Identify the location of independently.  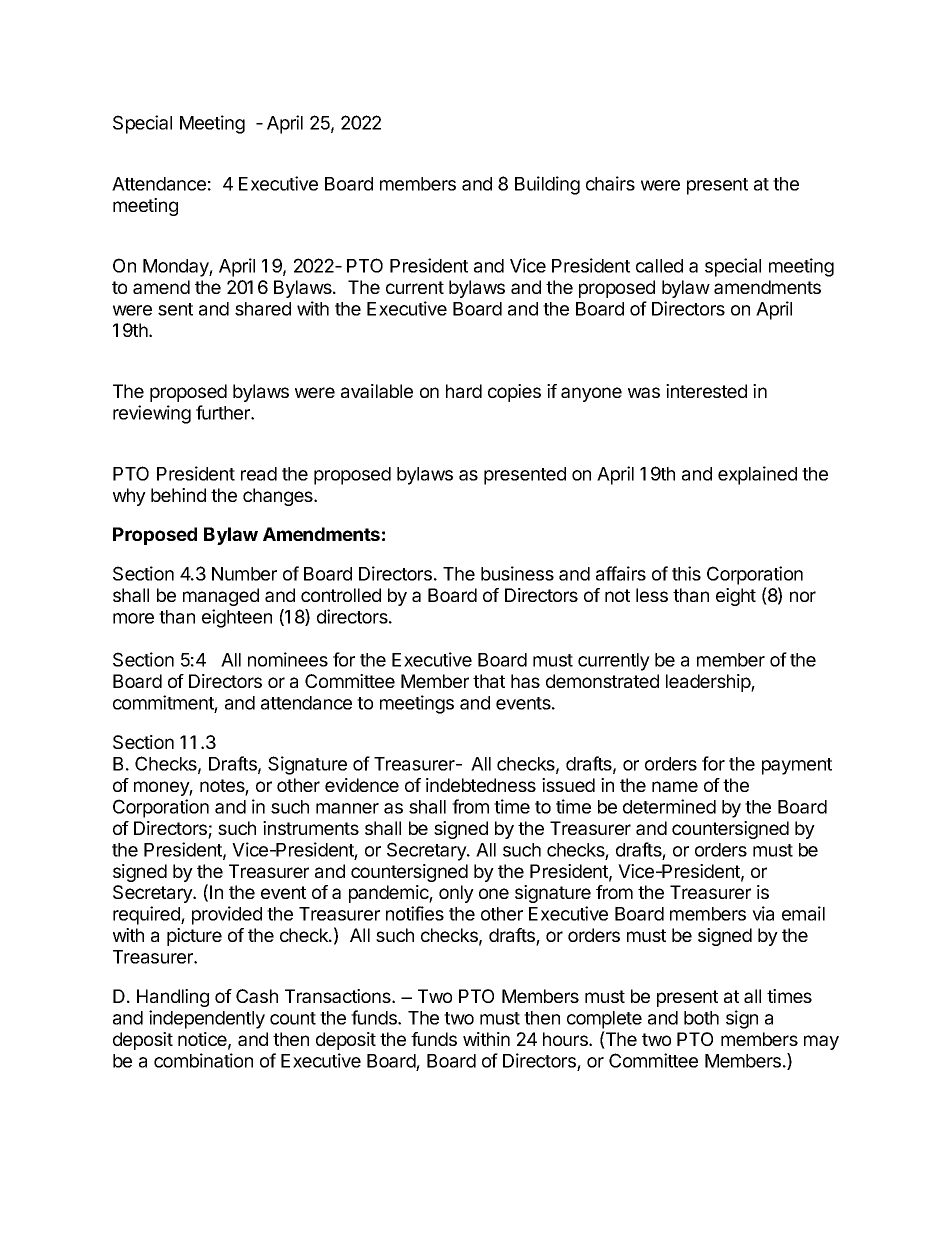
(207, 1019).
